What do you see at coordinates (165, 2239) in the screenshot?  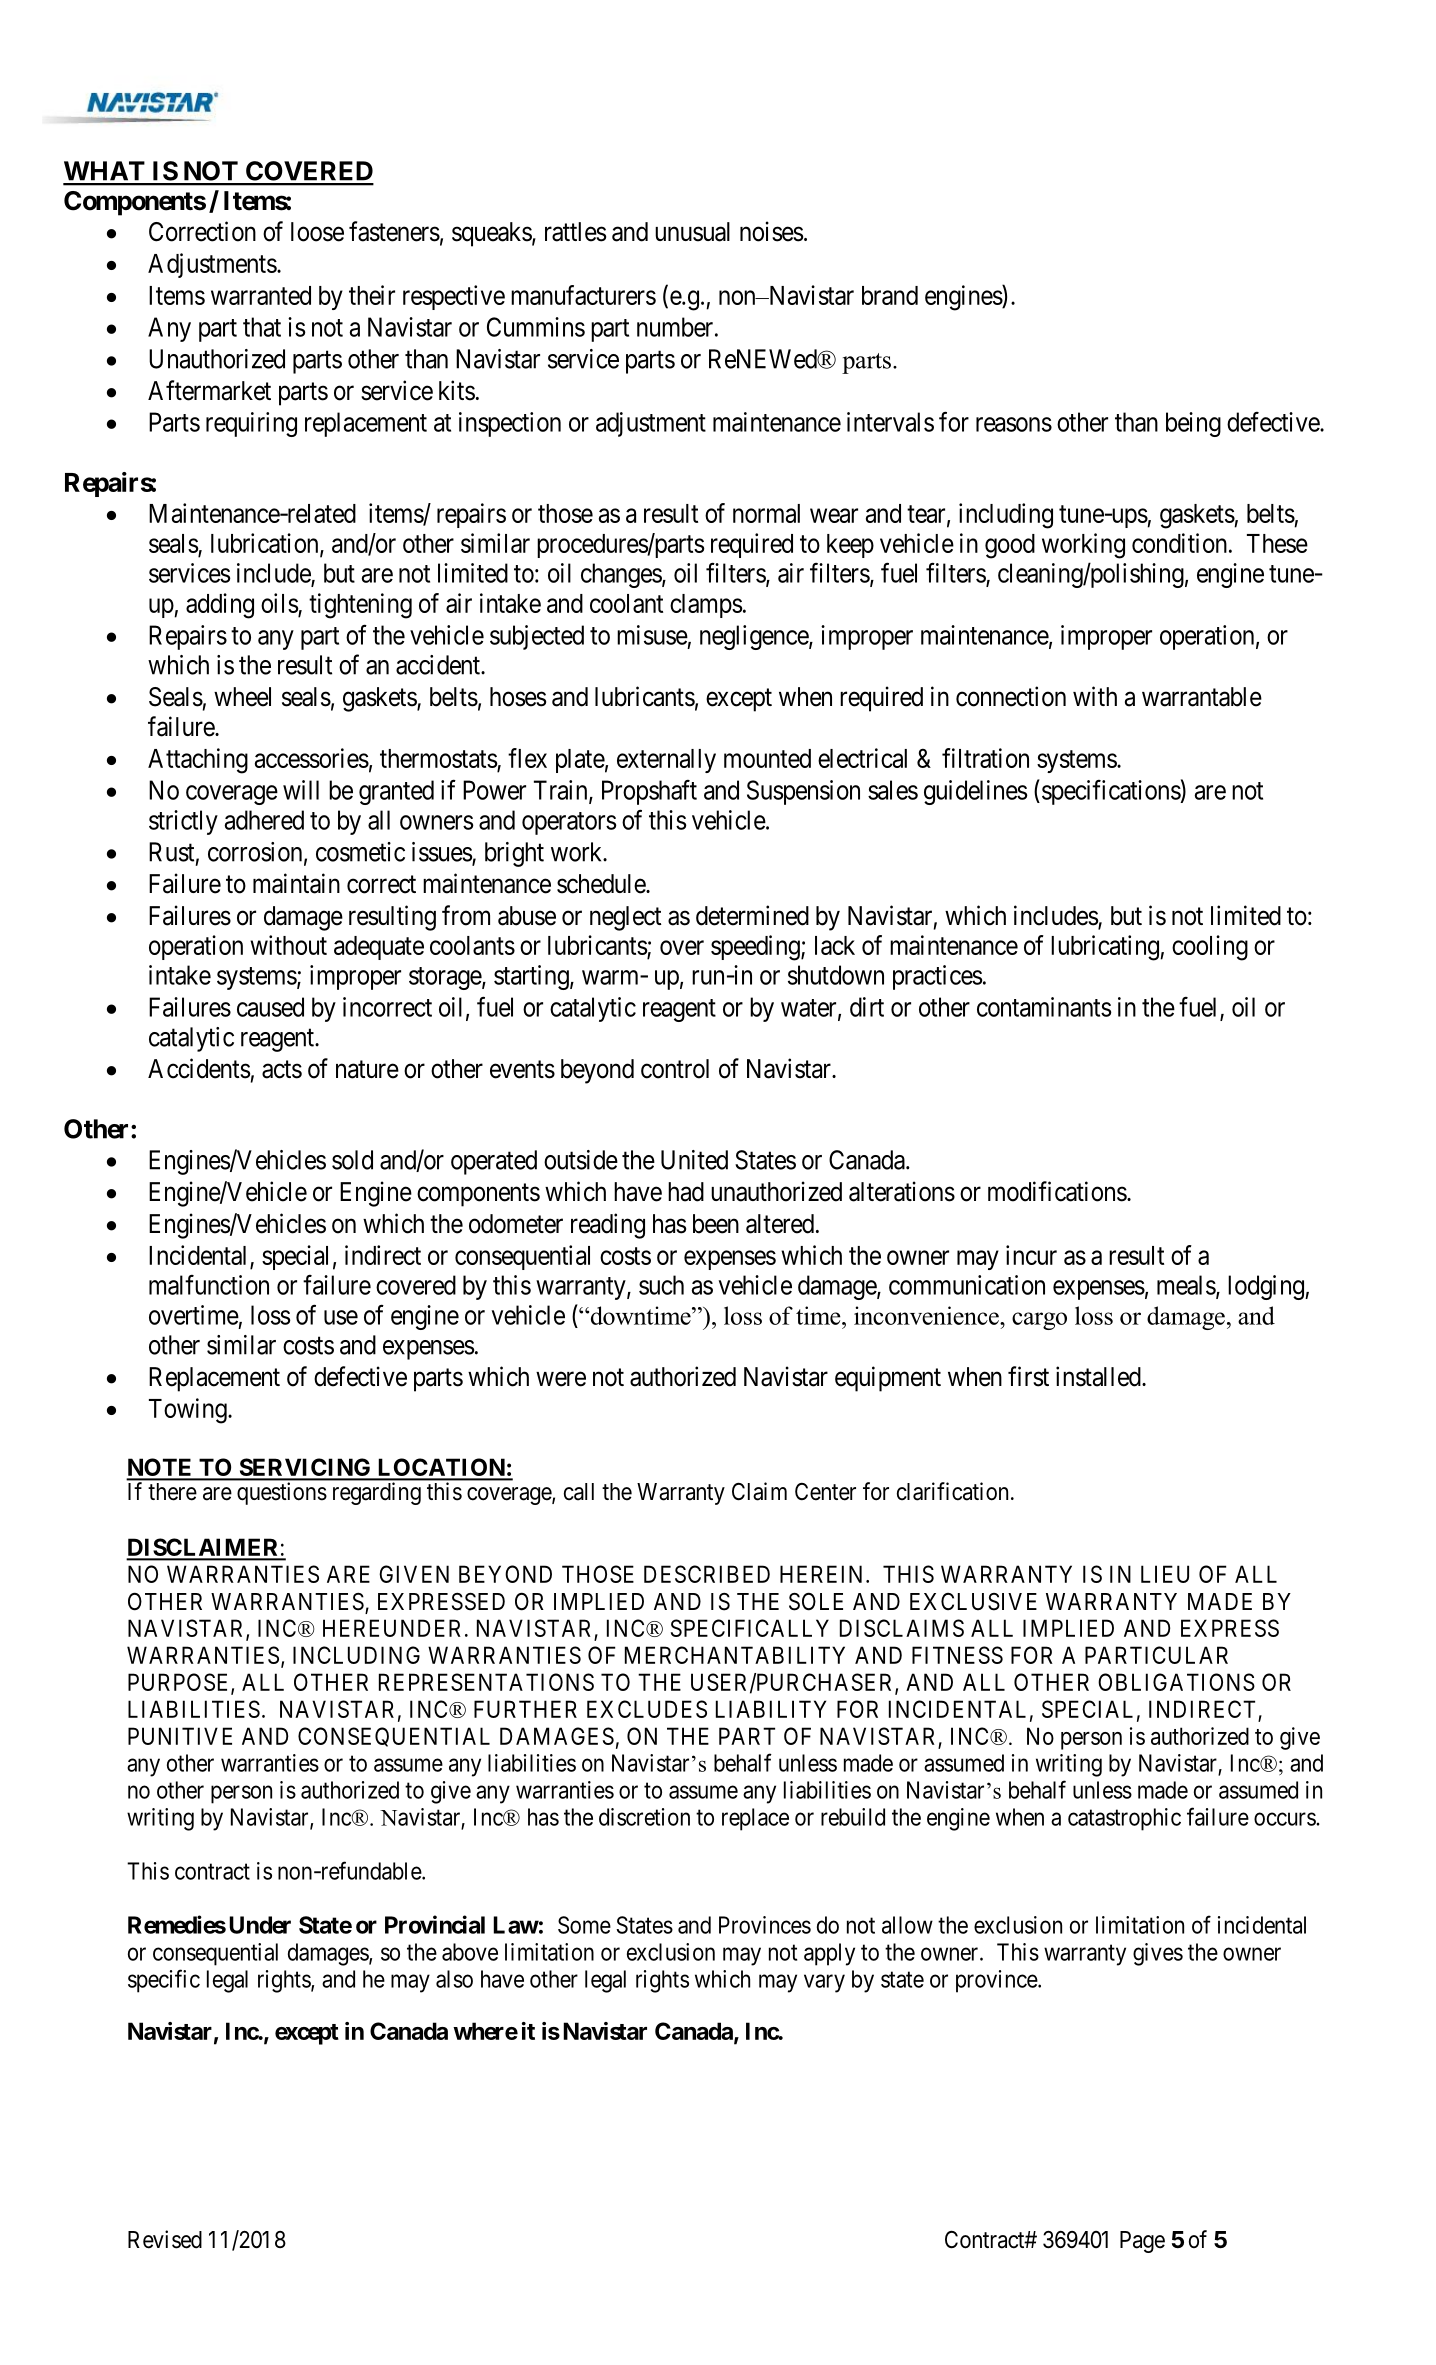 I see `Revised` at bounding box center [165, 2239].
